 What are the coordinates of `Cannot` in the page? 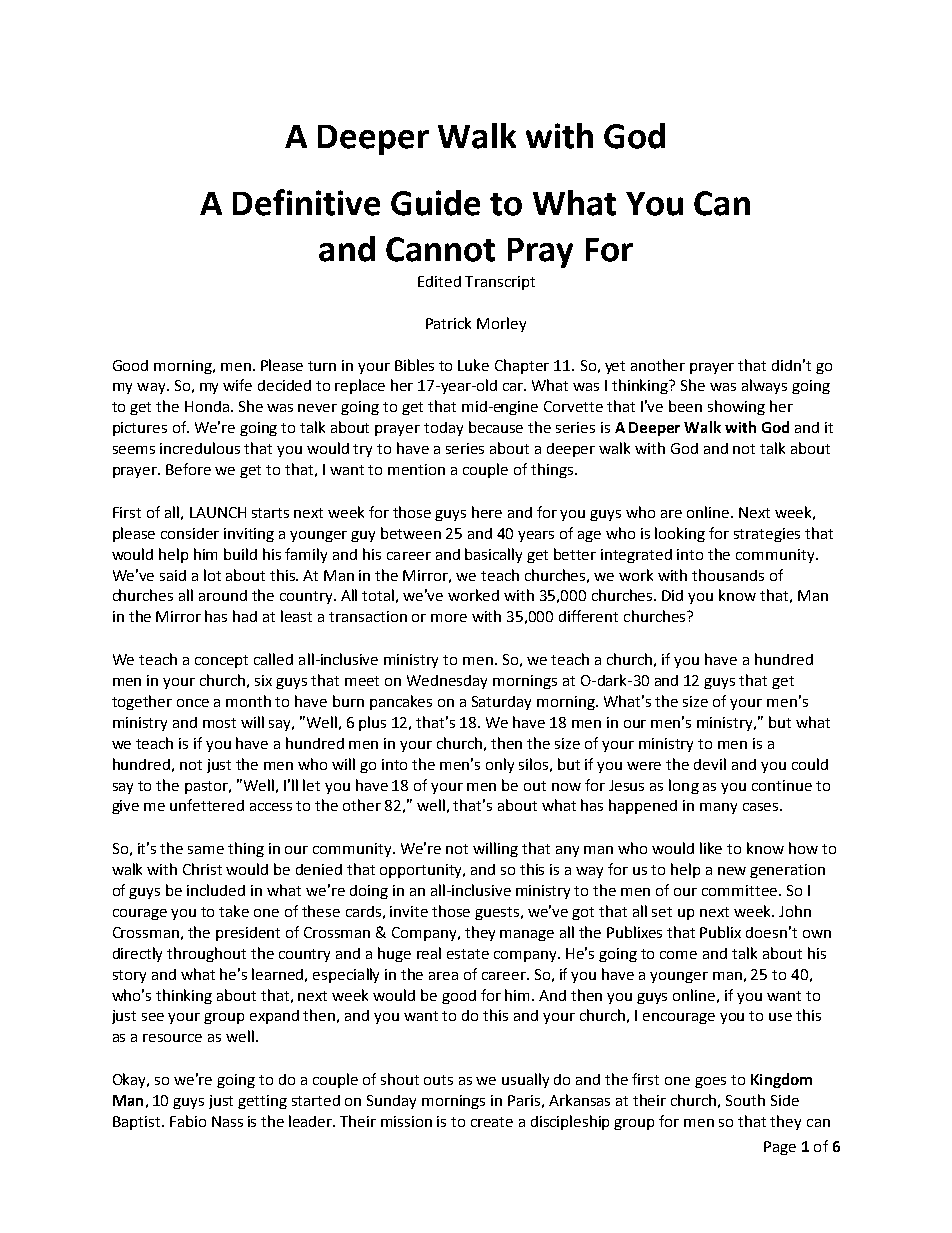 It's located at (440, 249).
